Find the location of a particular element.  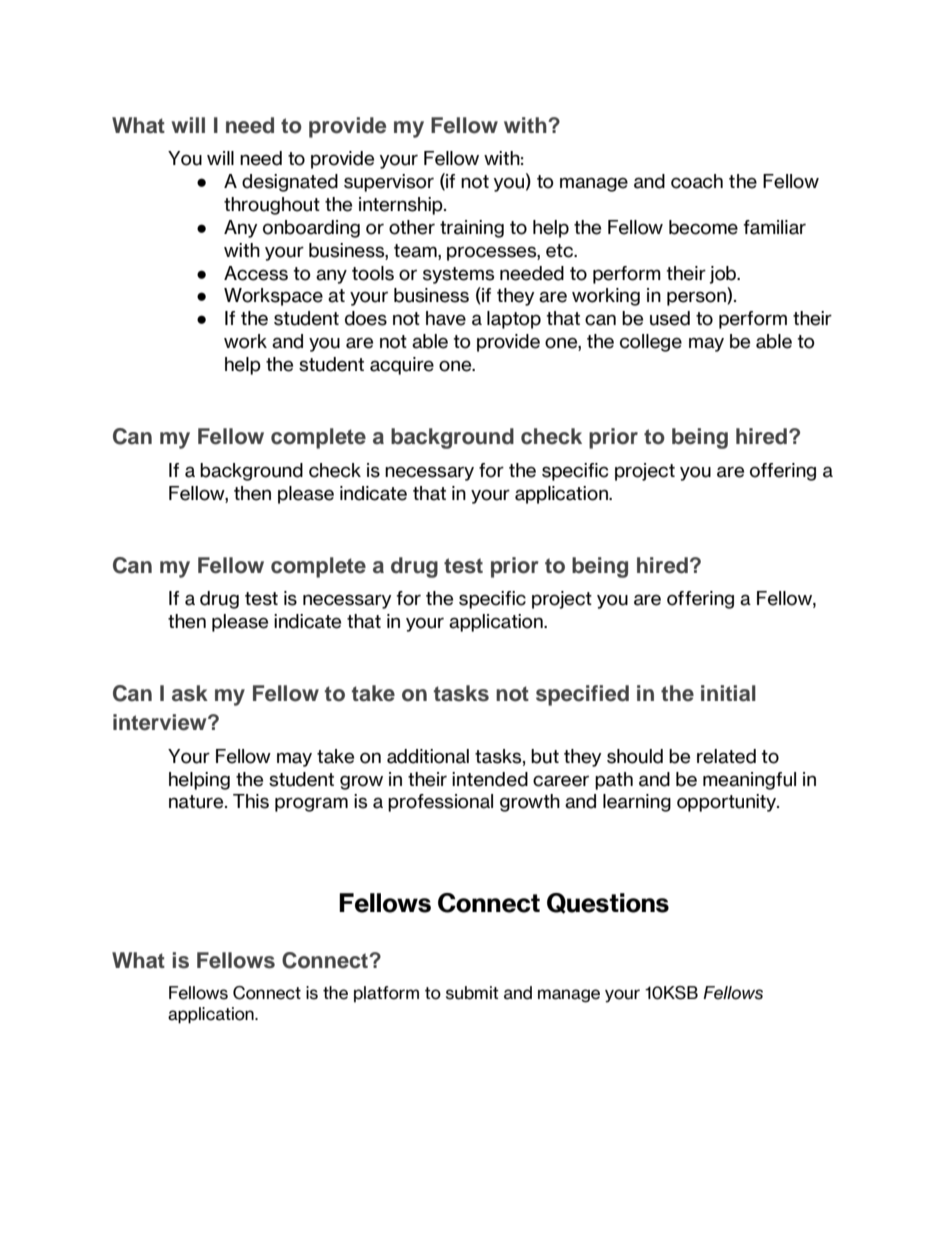

college is located at coordinates (651, 343).
